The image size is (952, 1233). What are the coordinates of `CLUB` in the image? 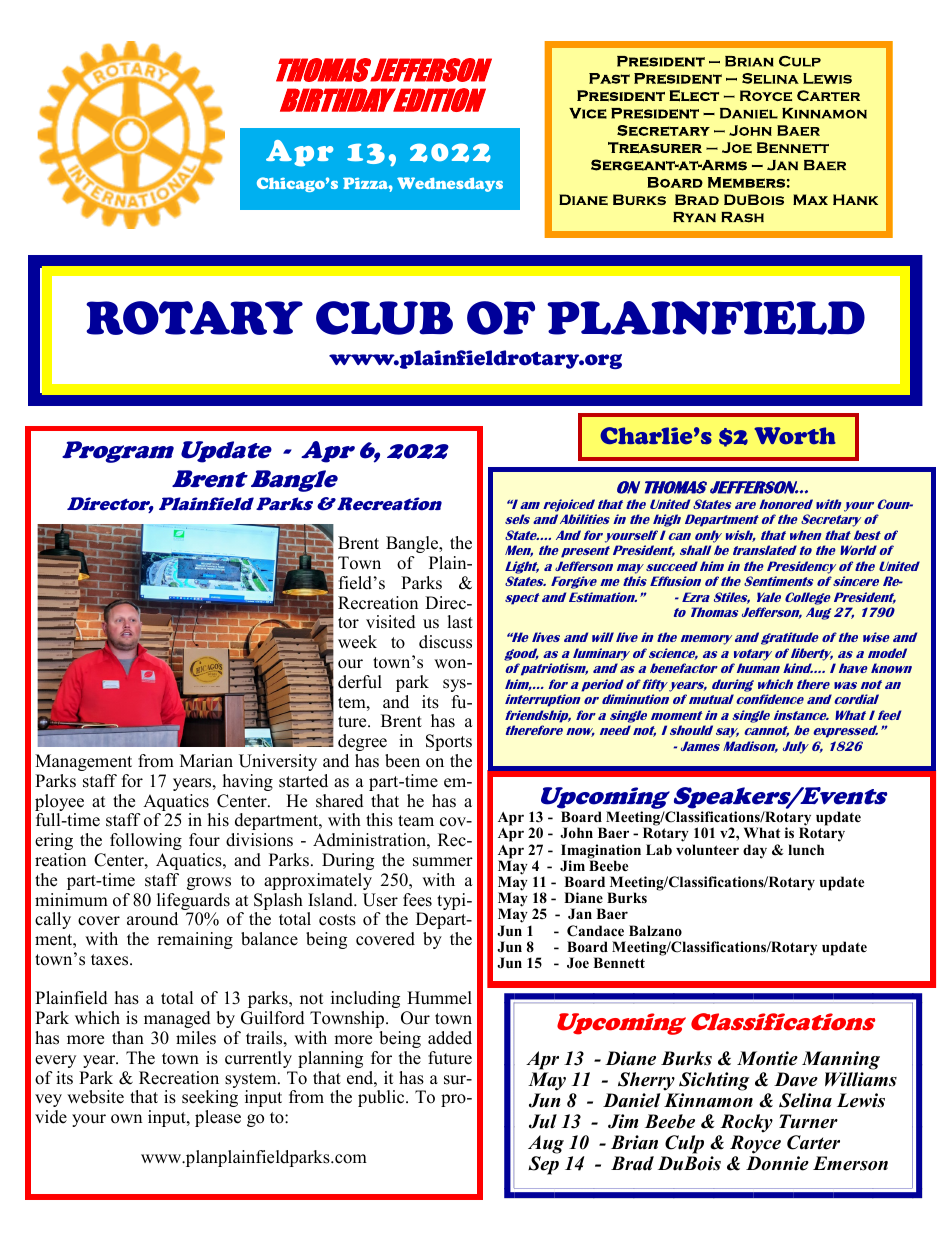 It's located at (384, 318).
